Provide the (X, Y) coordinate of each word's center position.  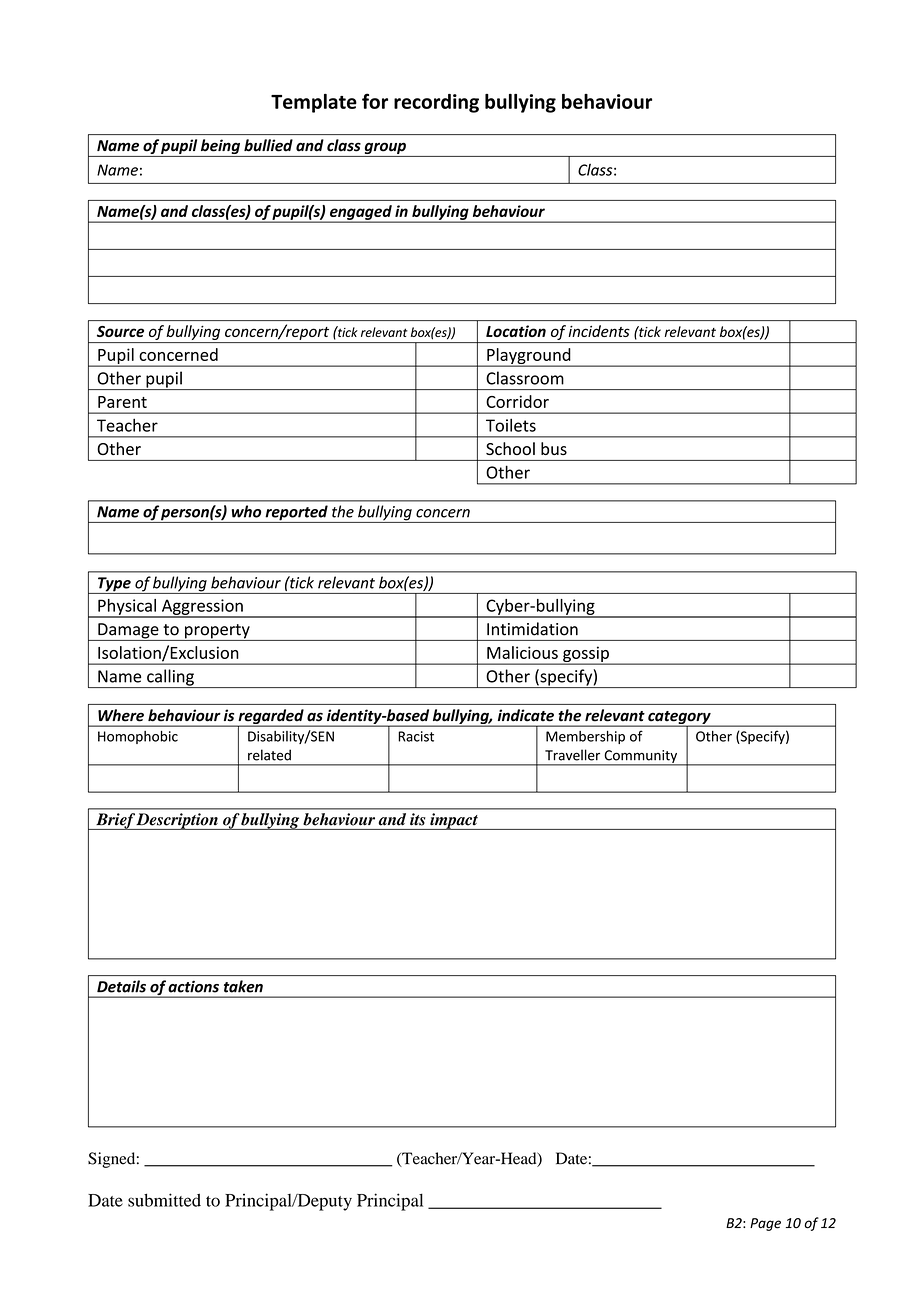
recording (436, 103)
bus (554, 448)
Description (177, 821)
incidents (599, 331)
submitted (164, 1200)
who (246, 511)
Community (641, 757)
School (510, 448)
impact (454, 821)
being (221, 148)
